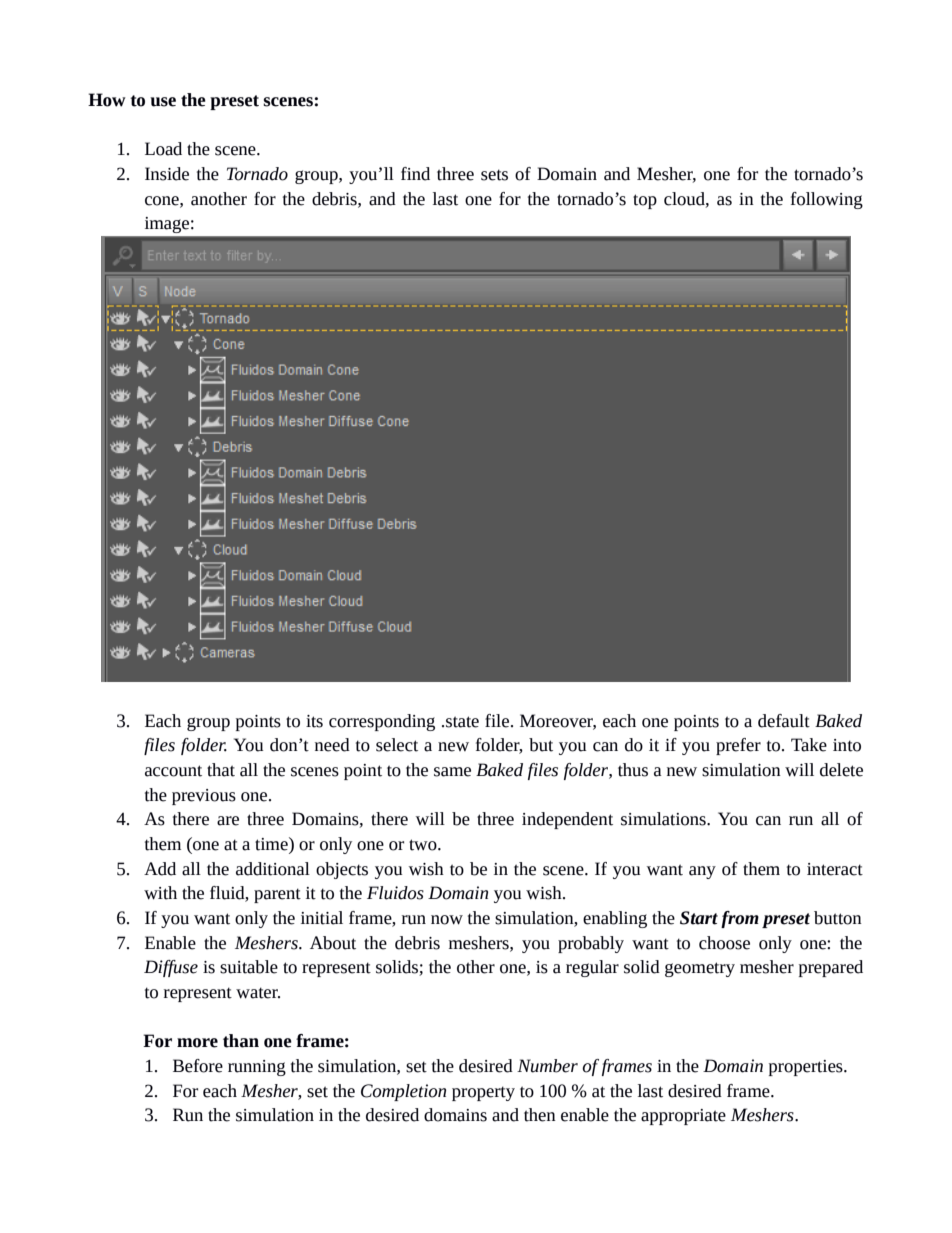 The width and height of the screenshot is (952, 1233). Describe the element at coordinates (702, 872) in the screenshot. I see `any` at that location.
